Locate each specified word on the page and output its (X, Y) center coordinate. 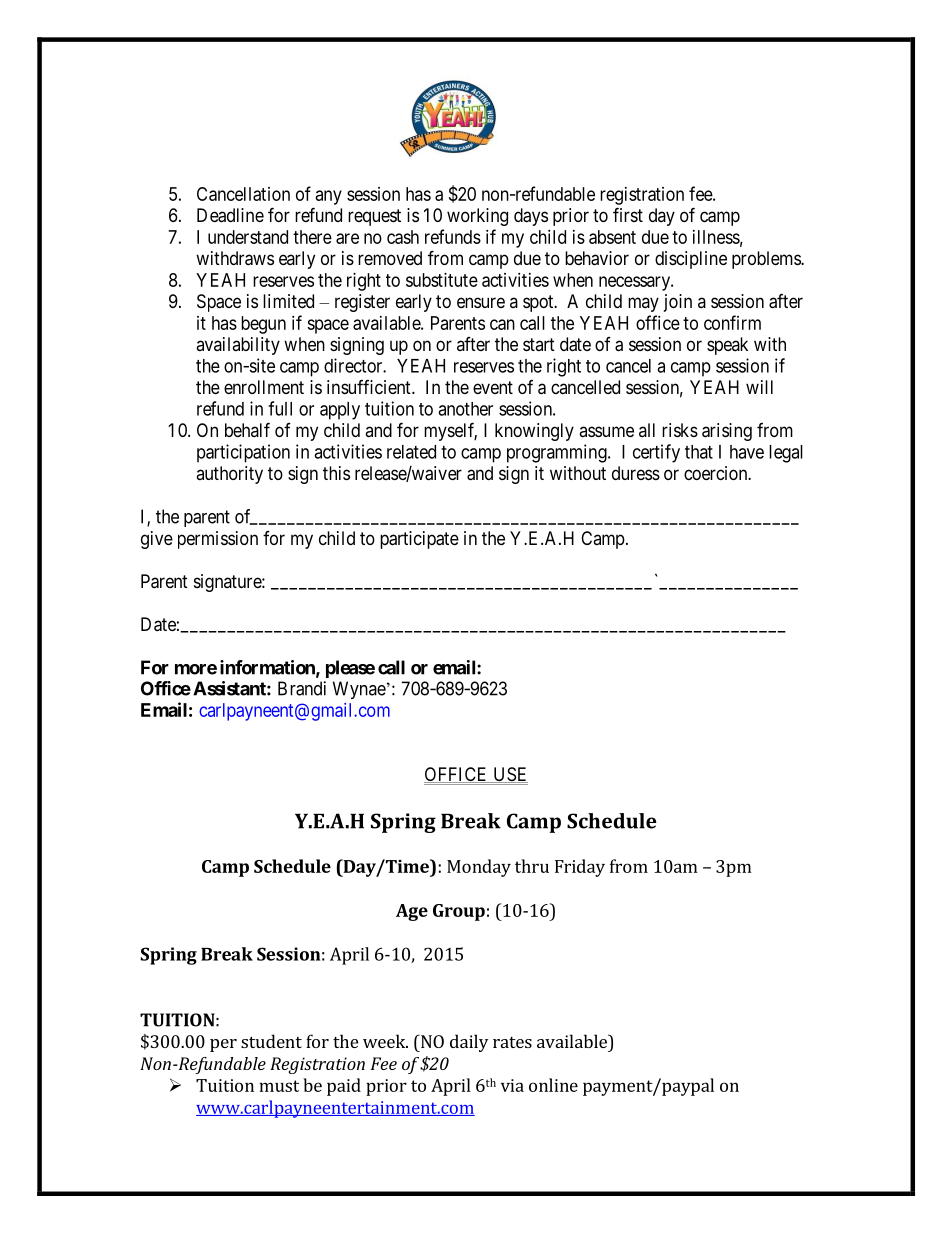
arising (727, 432)
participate (419, 540)
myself (450, 431)
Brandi (302, 688)
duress (636, 473)
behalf (247, 429)
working (477, 217)
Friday (580, 868)
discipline (691, 260)
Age (412, 912)
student (271, 1041)
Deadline (230, 215)
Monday (479, 868)
